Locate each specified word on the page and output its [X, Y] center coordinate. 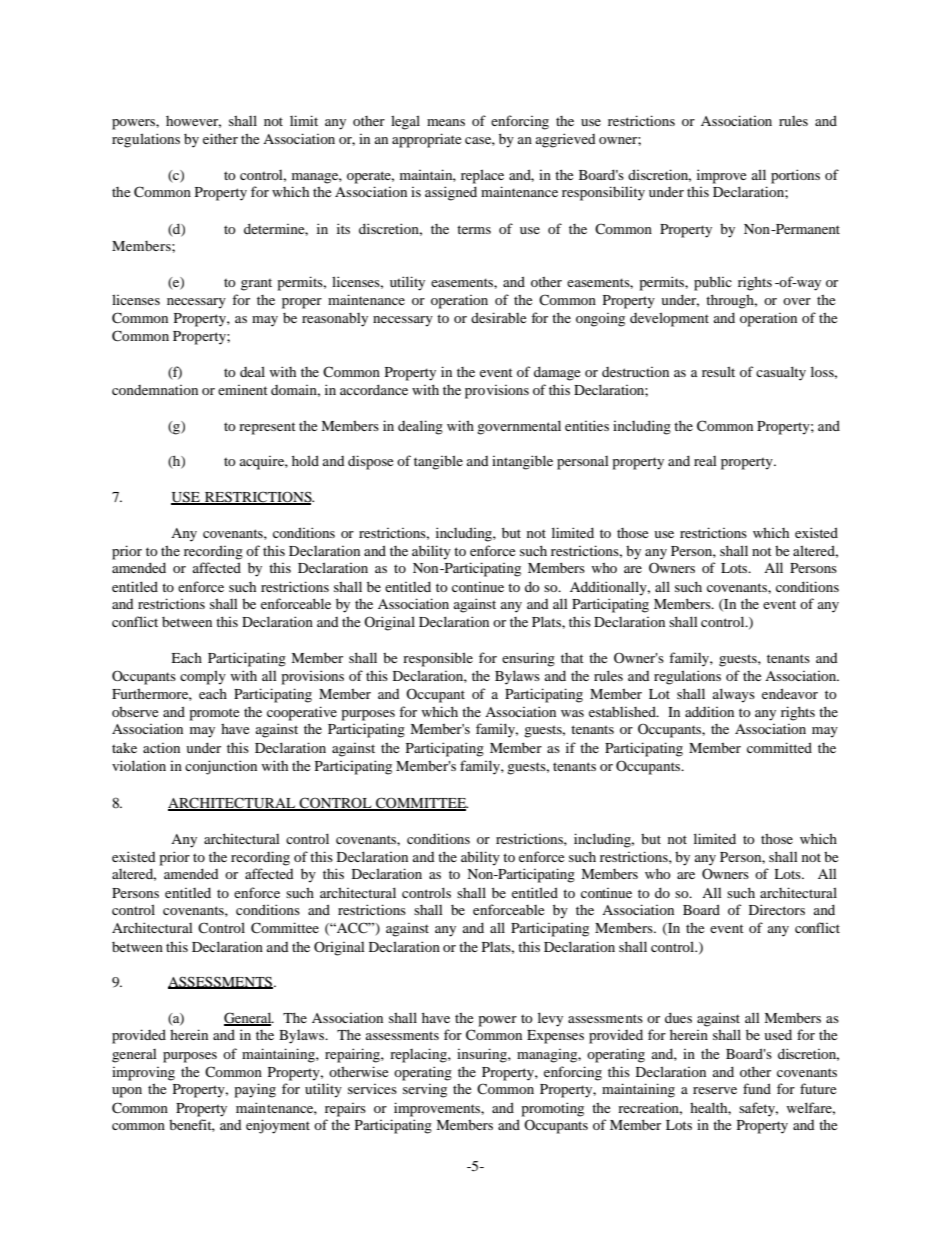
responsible [438, 659]
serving [425, 1091]
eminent [243, 390]
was [572, 713]
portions [795, 176]
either [220, 138]
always [734, 695]
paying [255, 1090]
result [718, 371]
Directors [777, 909]
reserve [715, 1090]
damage [557, 373]
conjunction [221, 767]
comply [203, 677]
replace [482, 176]
